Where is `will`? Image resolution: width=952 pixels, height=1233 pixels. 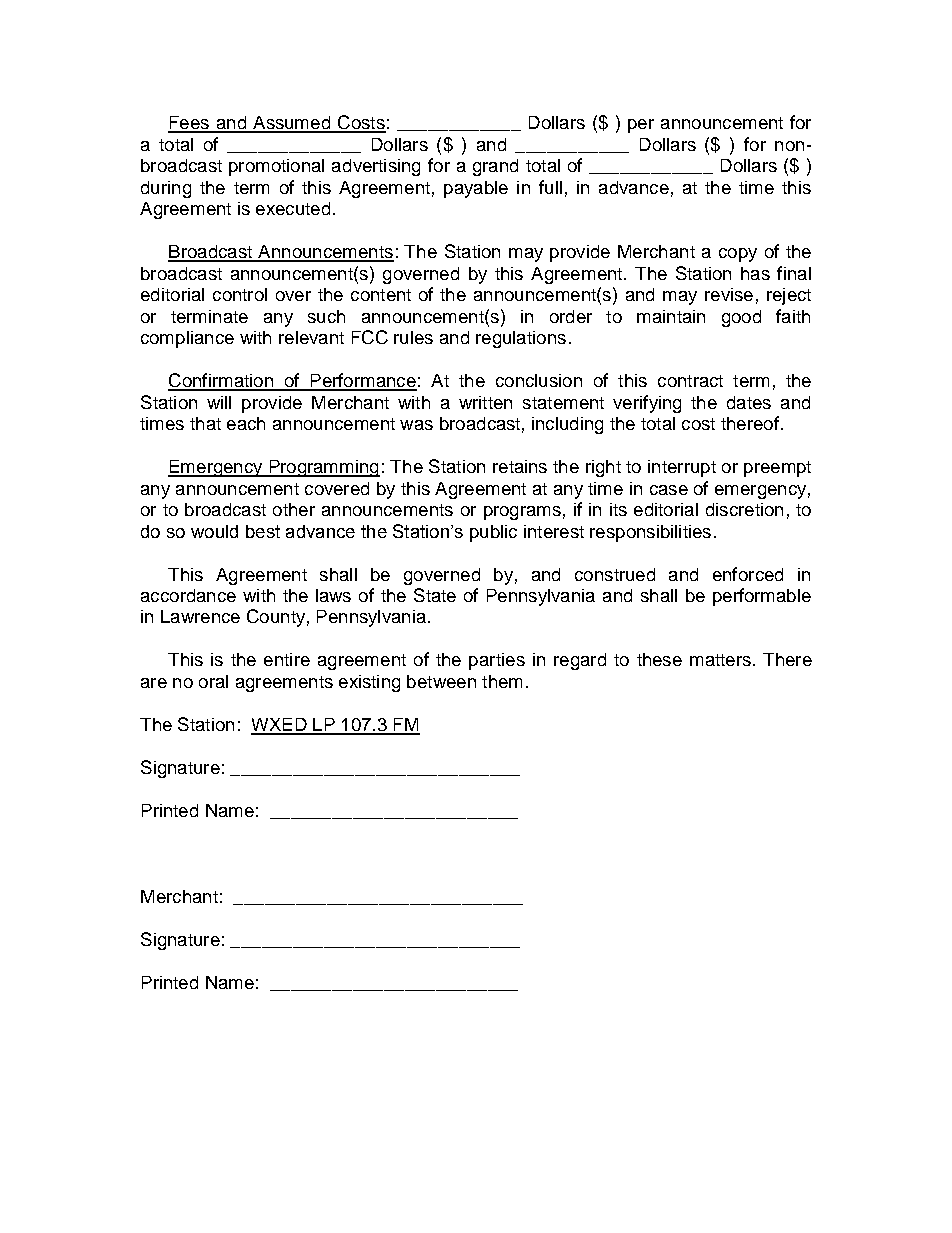
will is located at coordinates (219, 402).
